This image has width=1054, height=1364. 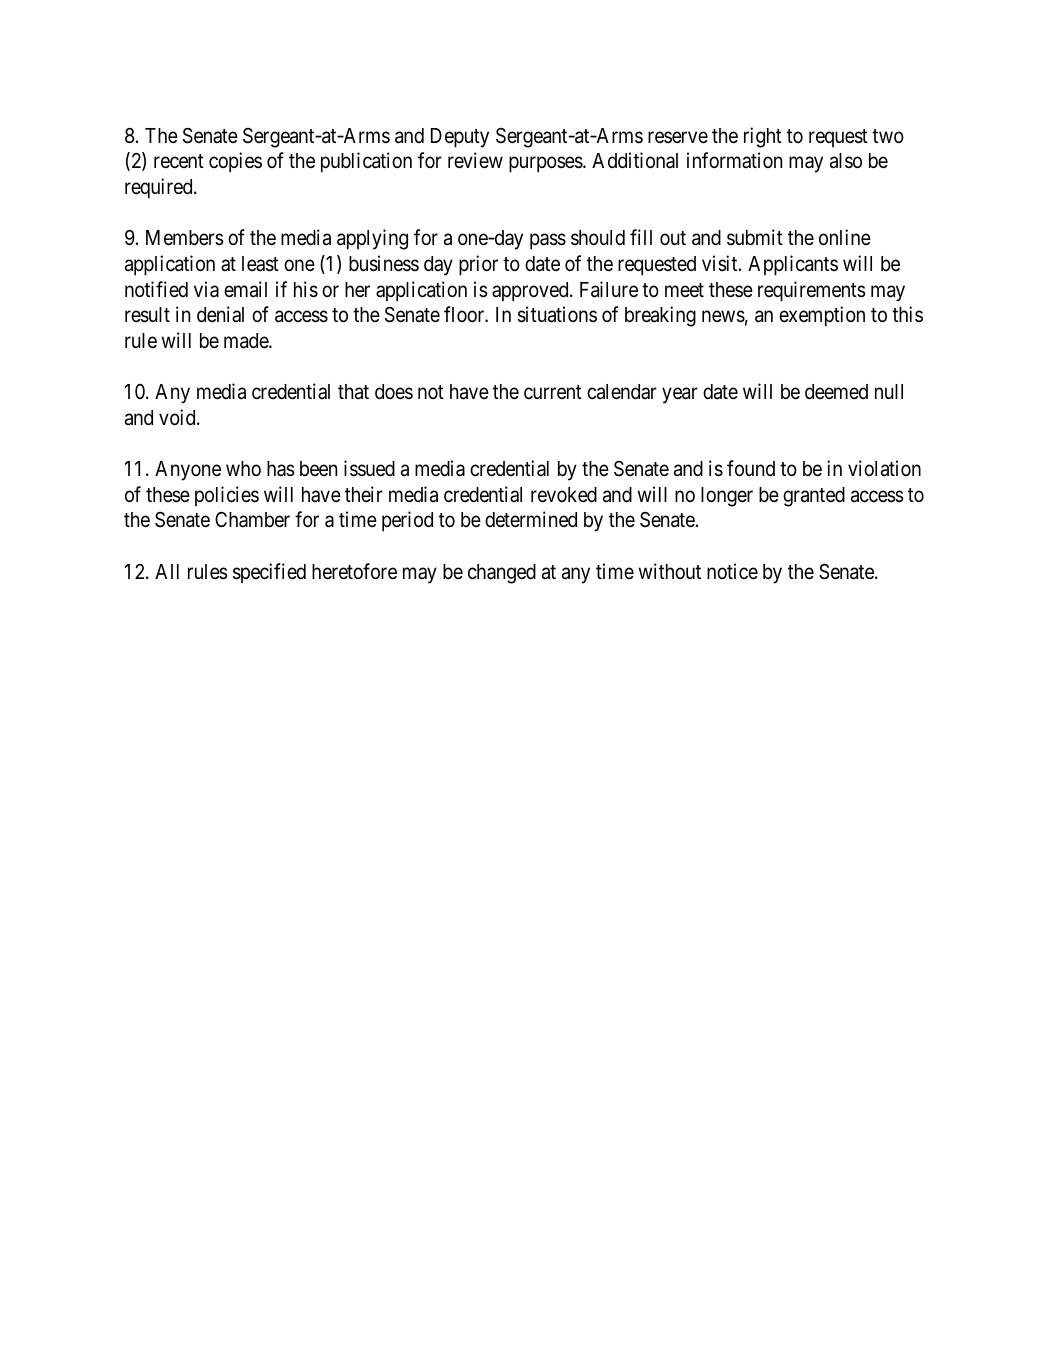 I want to click on changed, so click(x=502, y=574).
